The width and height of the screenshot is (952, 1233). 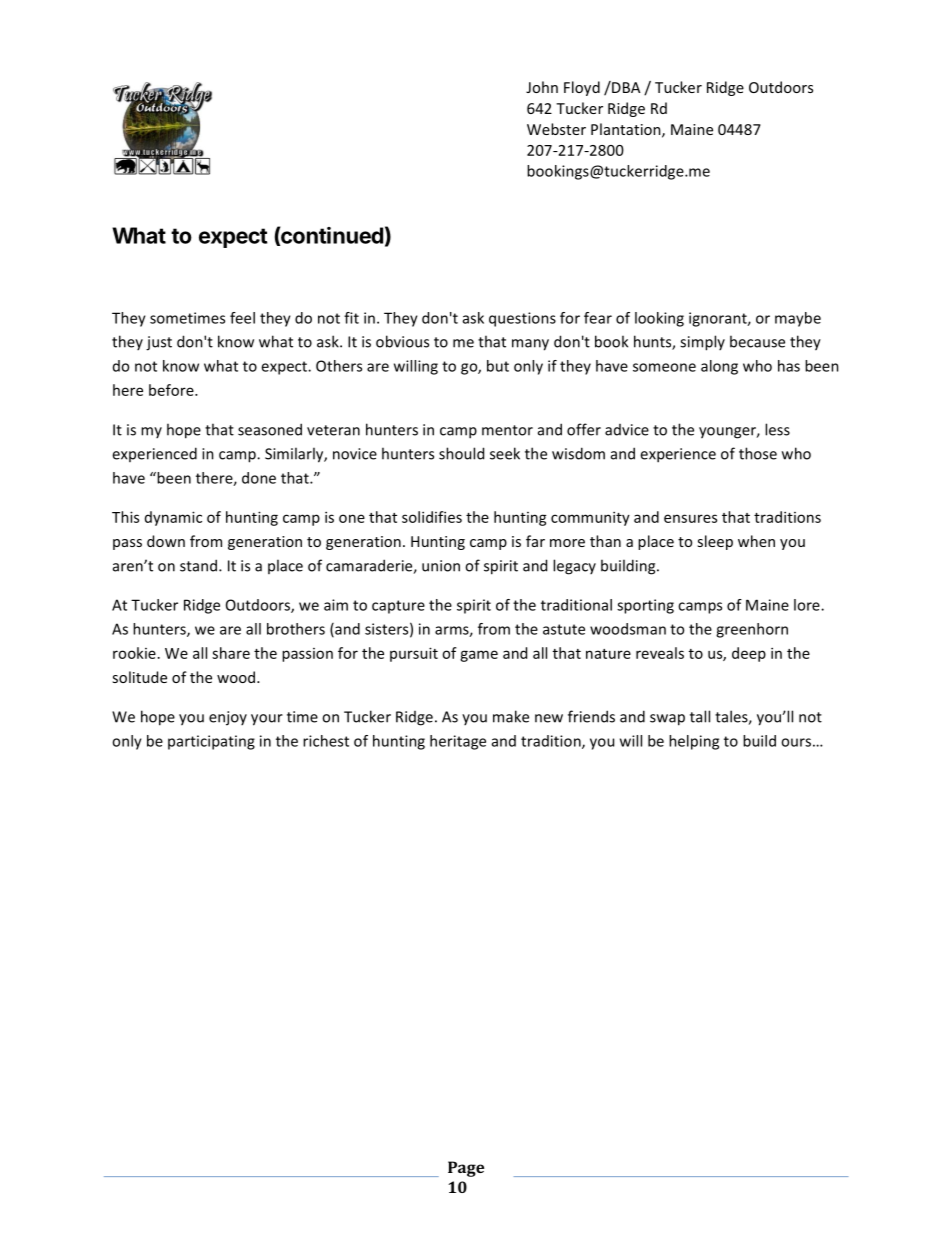 What do you see at coordinates (542, 87) in the screenshot?
I see `John` at bounding box center [542, 87].
